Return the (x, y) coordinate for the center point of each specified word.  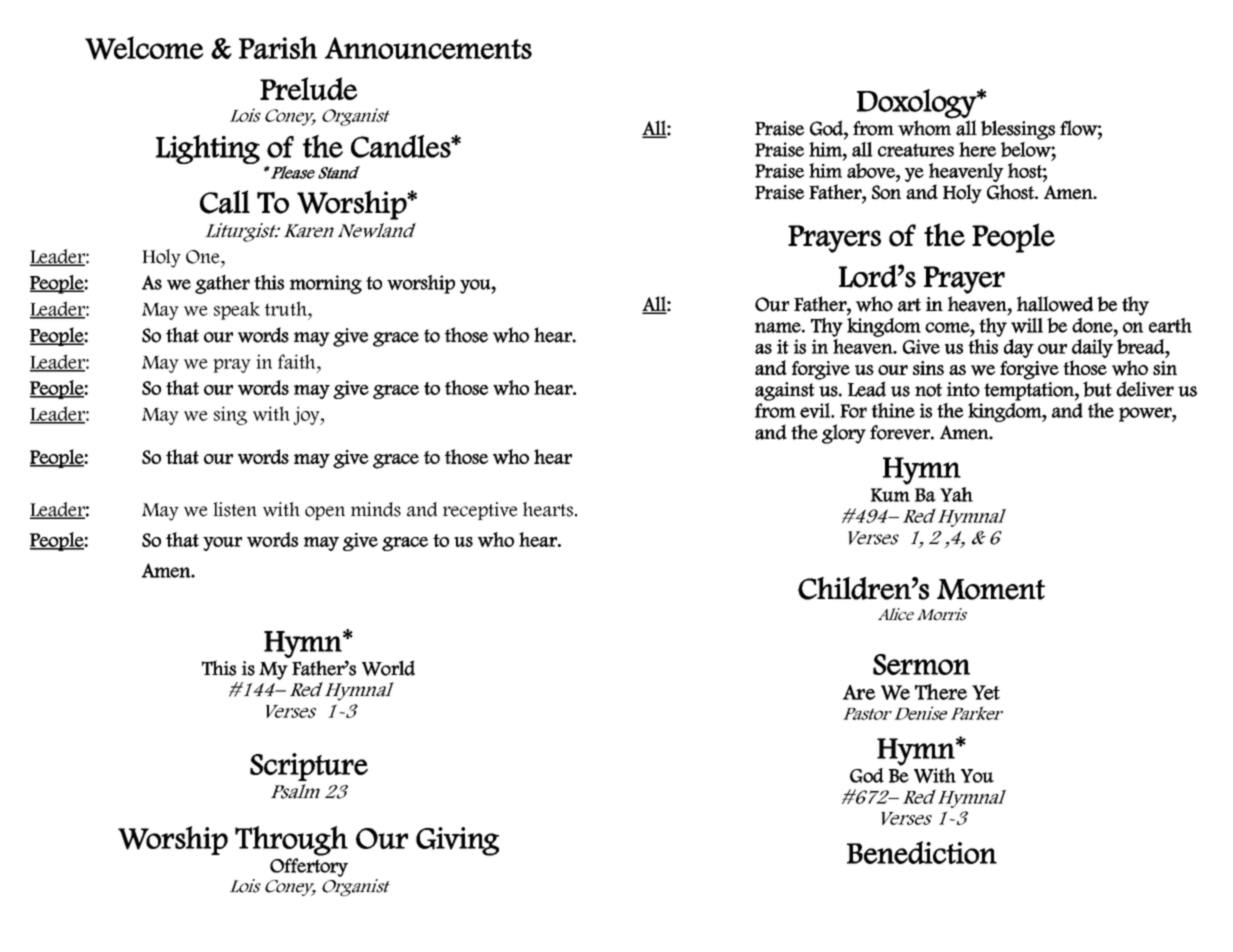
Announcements (428, 48)
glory (844, 434)
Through (291, 841)
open (325, 513)
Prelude (308, 89)
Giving (457, 841)
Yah (956, 494)
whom (925, 127)
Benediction (922, 852)
